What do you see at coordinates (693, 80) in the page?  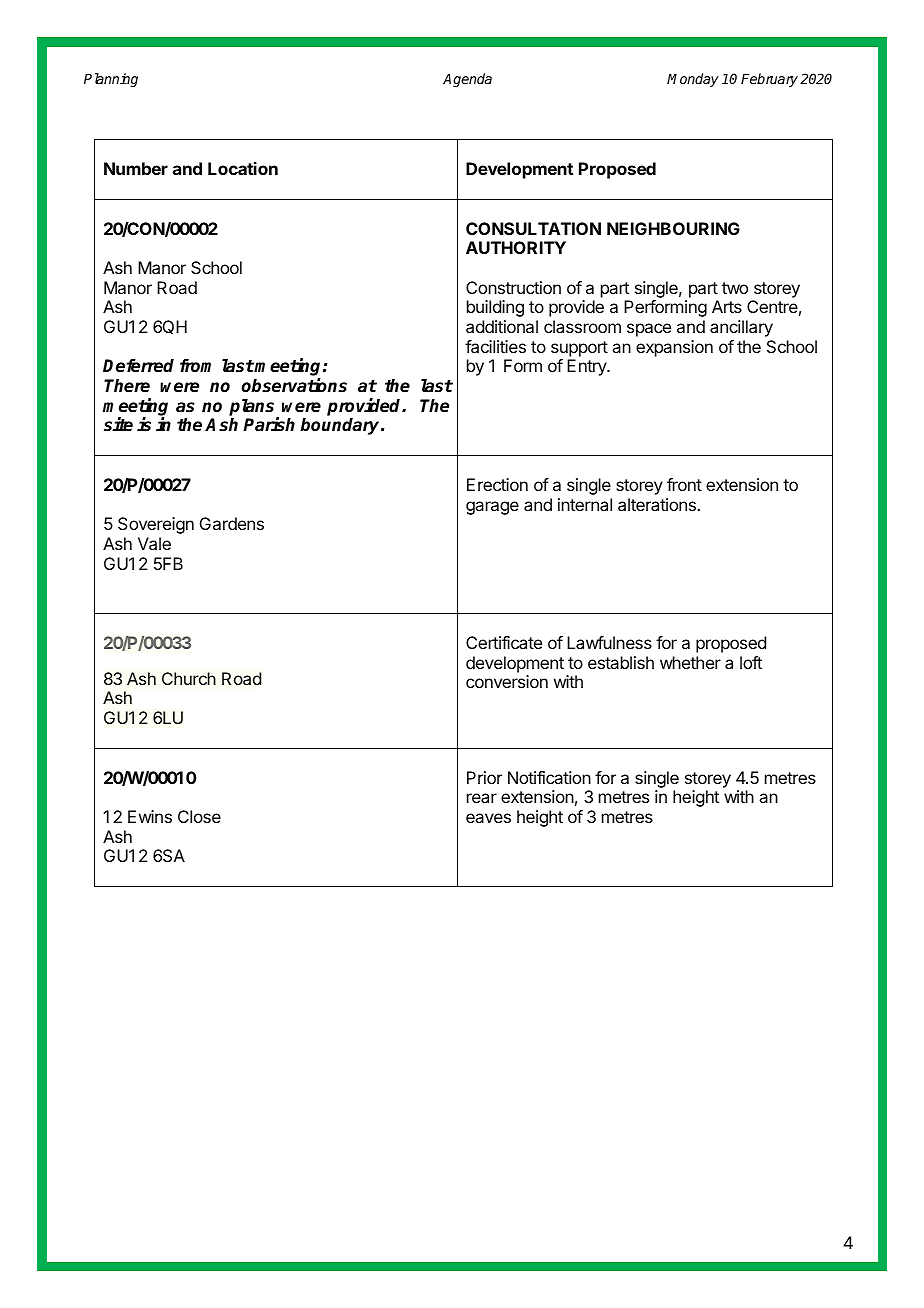 I see `Monday` at bounding box center [693, 80].
